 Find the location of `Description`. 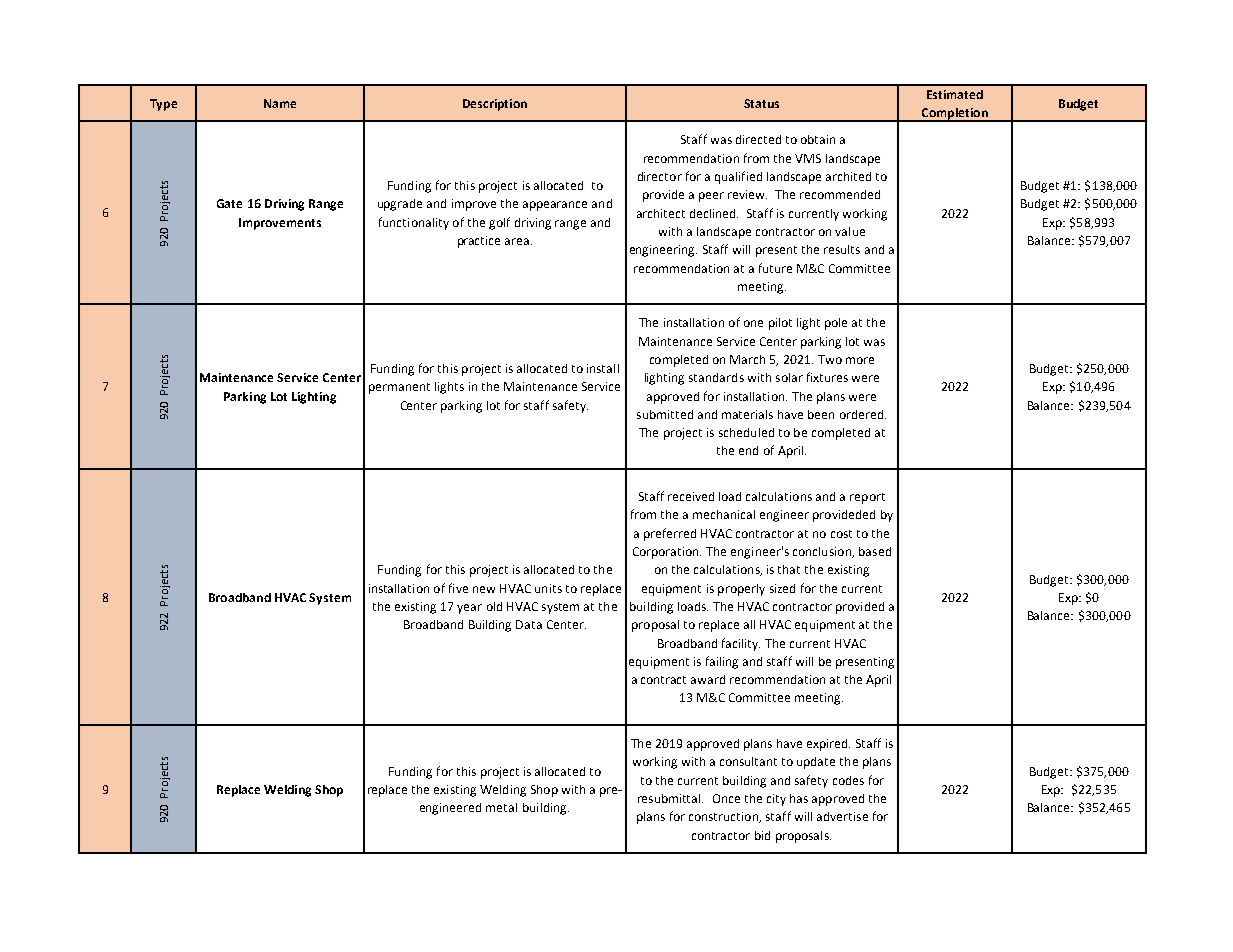

Description is located at coordinates (495, 105).
